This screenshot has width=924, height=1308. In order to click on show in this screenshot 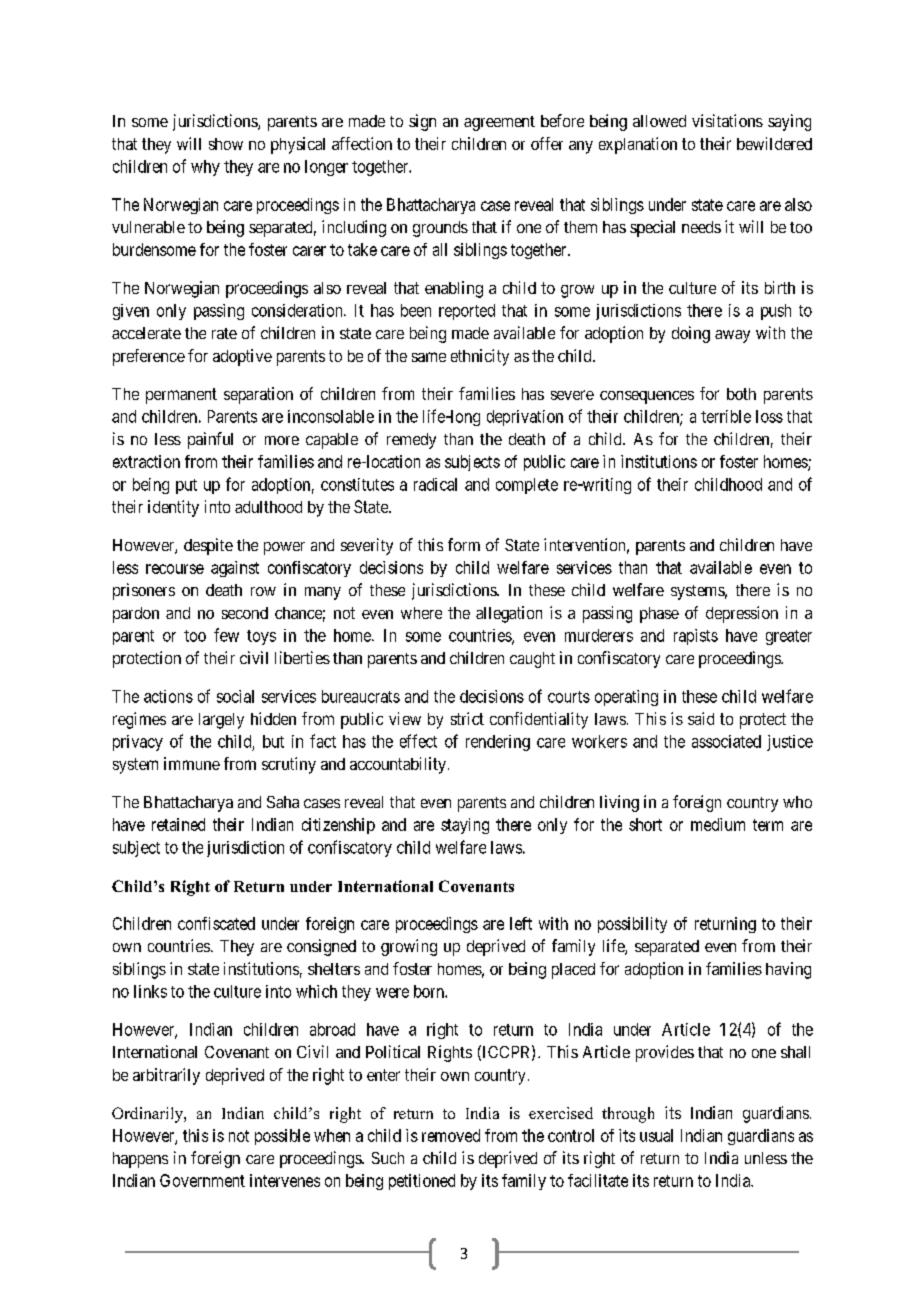, I will do `click(226, 144)`.
